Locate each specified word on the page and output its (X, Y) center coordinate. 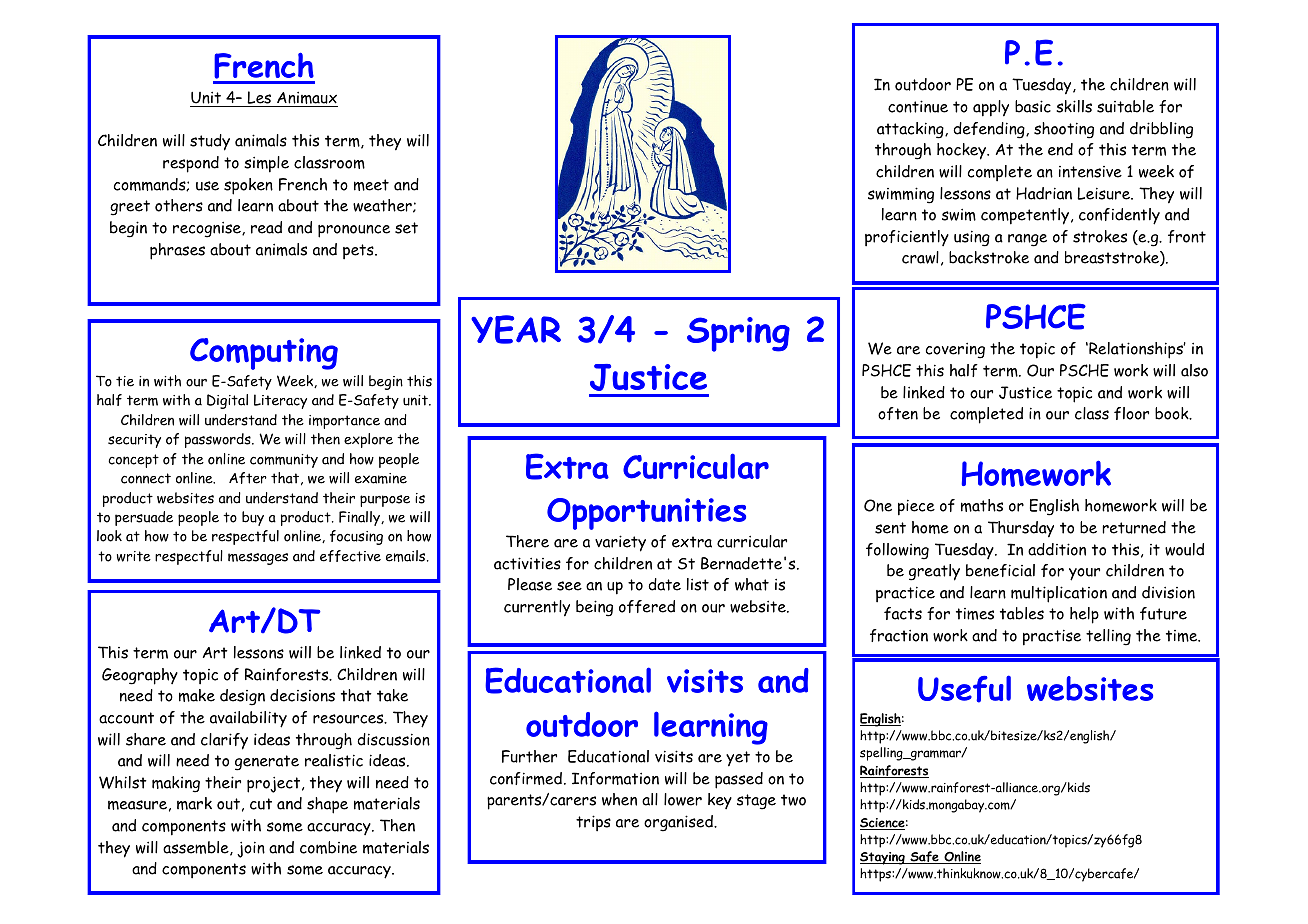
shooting (1064, 130)
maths (982, 505)
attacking (911, 130)
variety (620, 543)
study (210, 142)
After (248, 478)
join (251, 849)
